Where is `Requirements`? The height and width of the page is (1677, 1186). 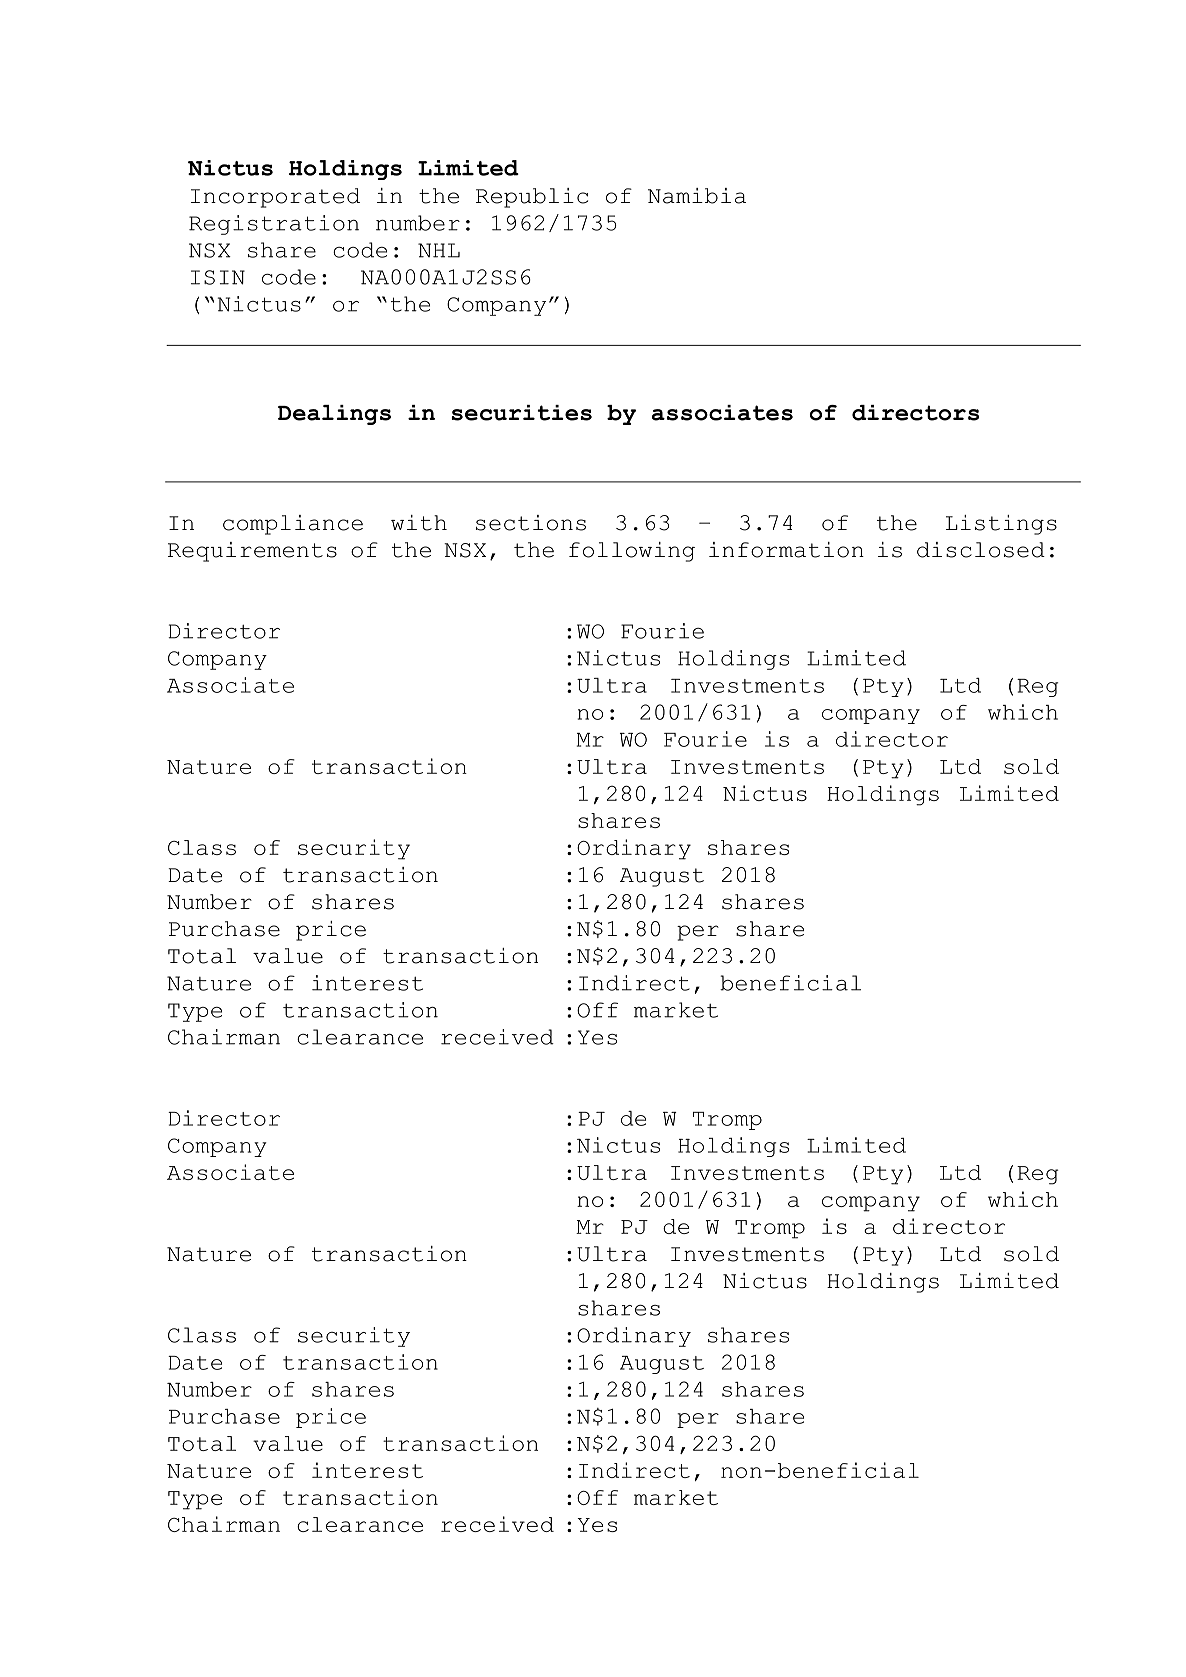
Requirements is located at coordinates (252, 552).
